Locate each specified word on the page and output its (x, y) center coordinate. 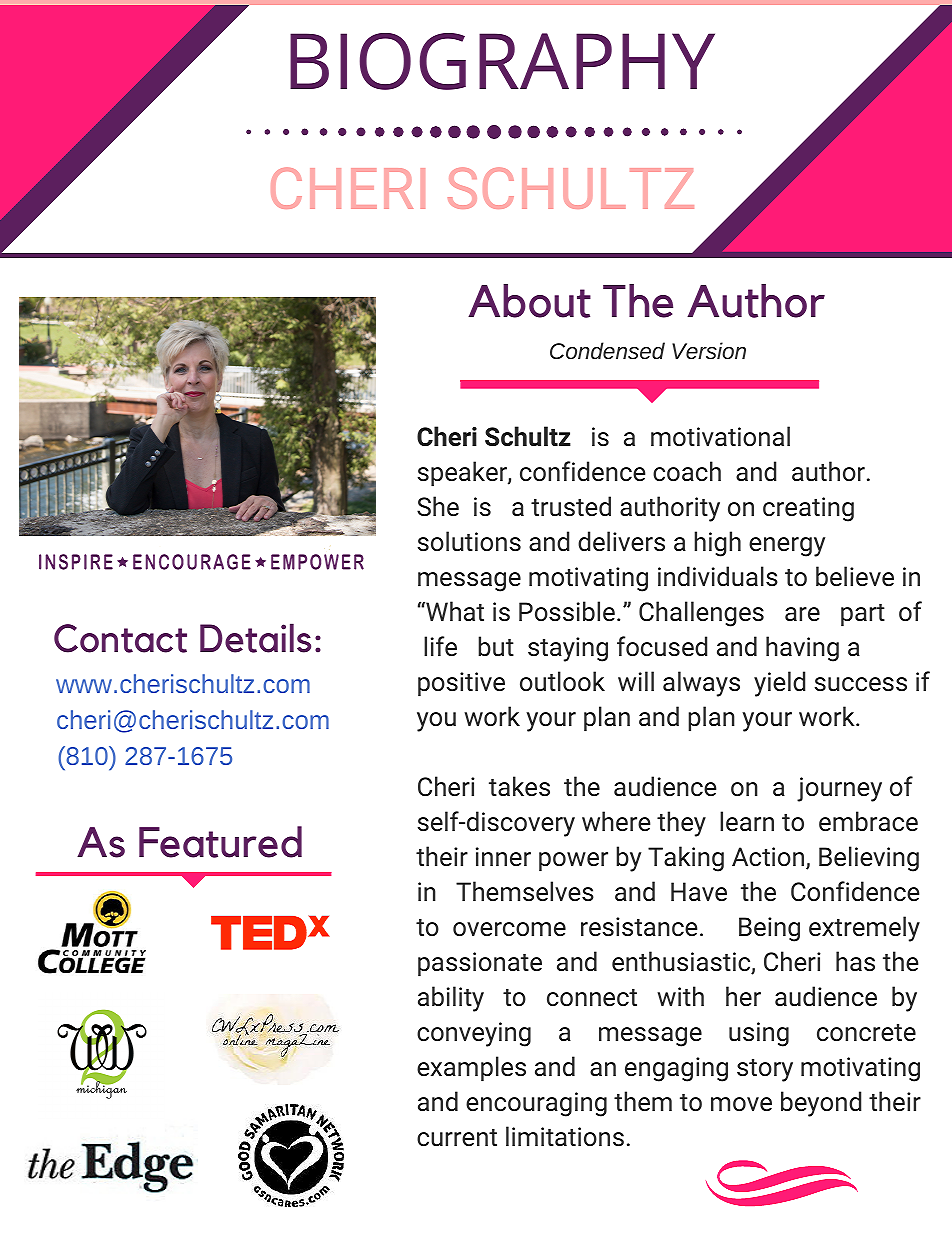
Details (255, 638)
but (496, 646)
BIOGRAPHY (502, 61)
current (457, 1138)
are (802, 614)
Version (709, 350)
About (529, 301)
